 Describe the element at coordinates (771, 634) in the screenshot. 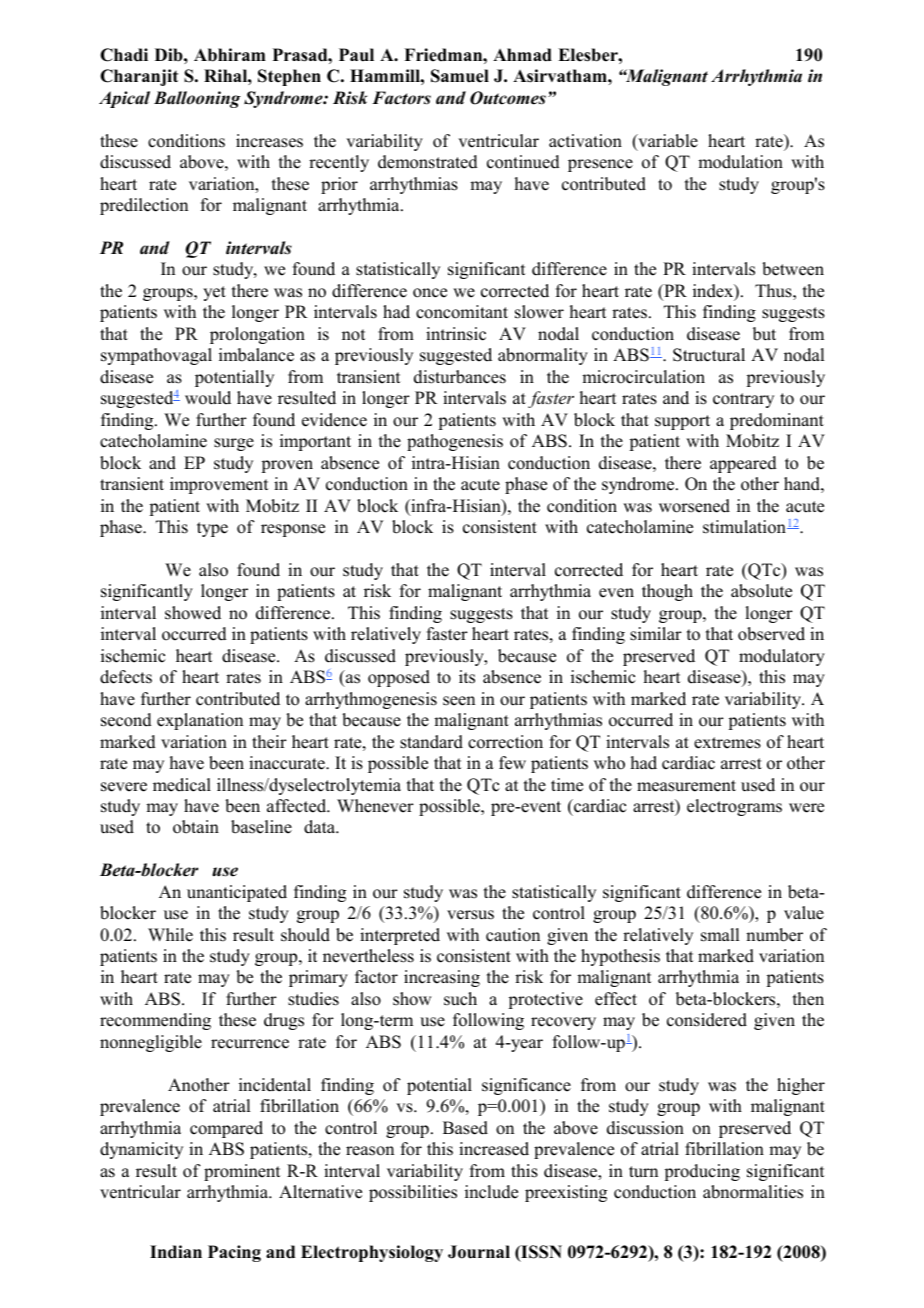

I see `observed` at that location.
